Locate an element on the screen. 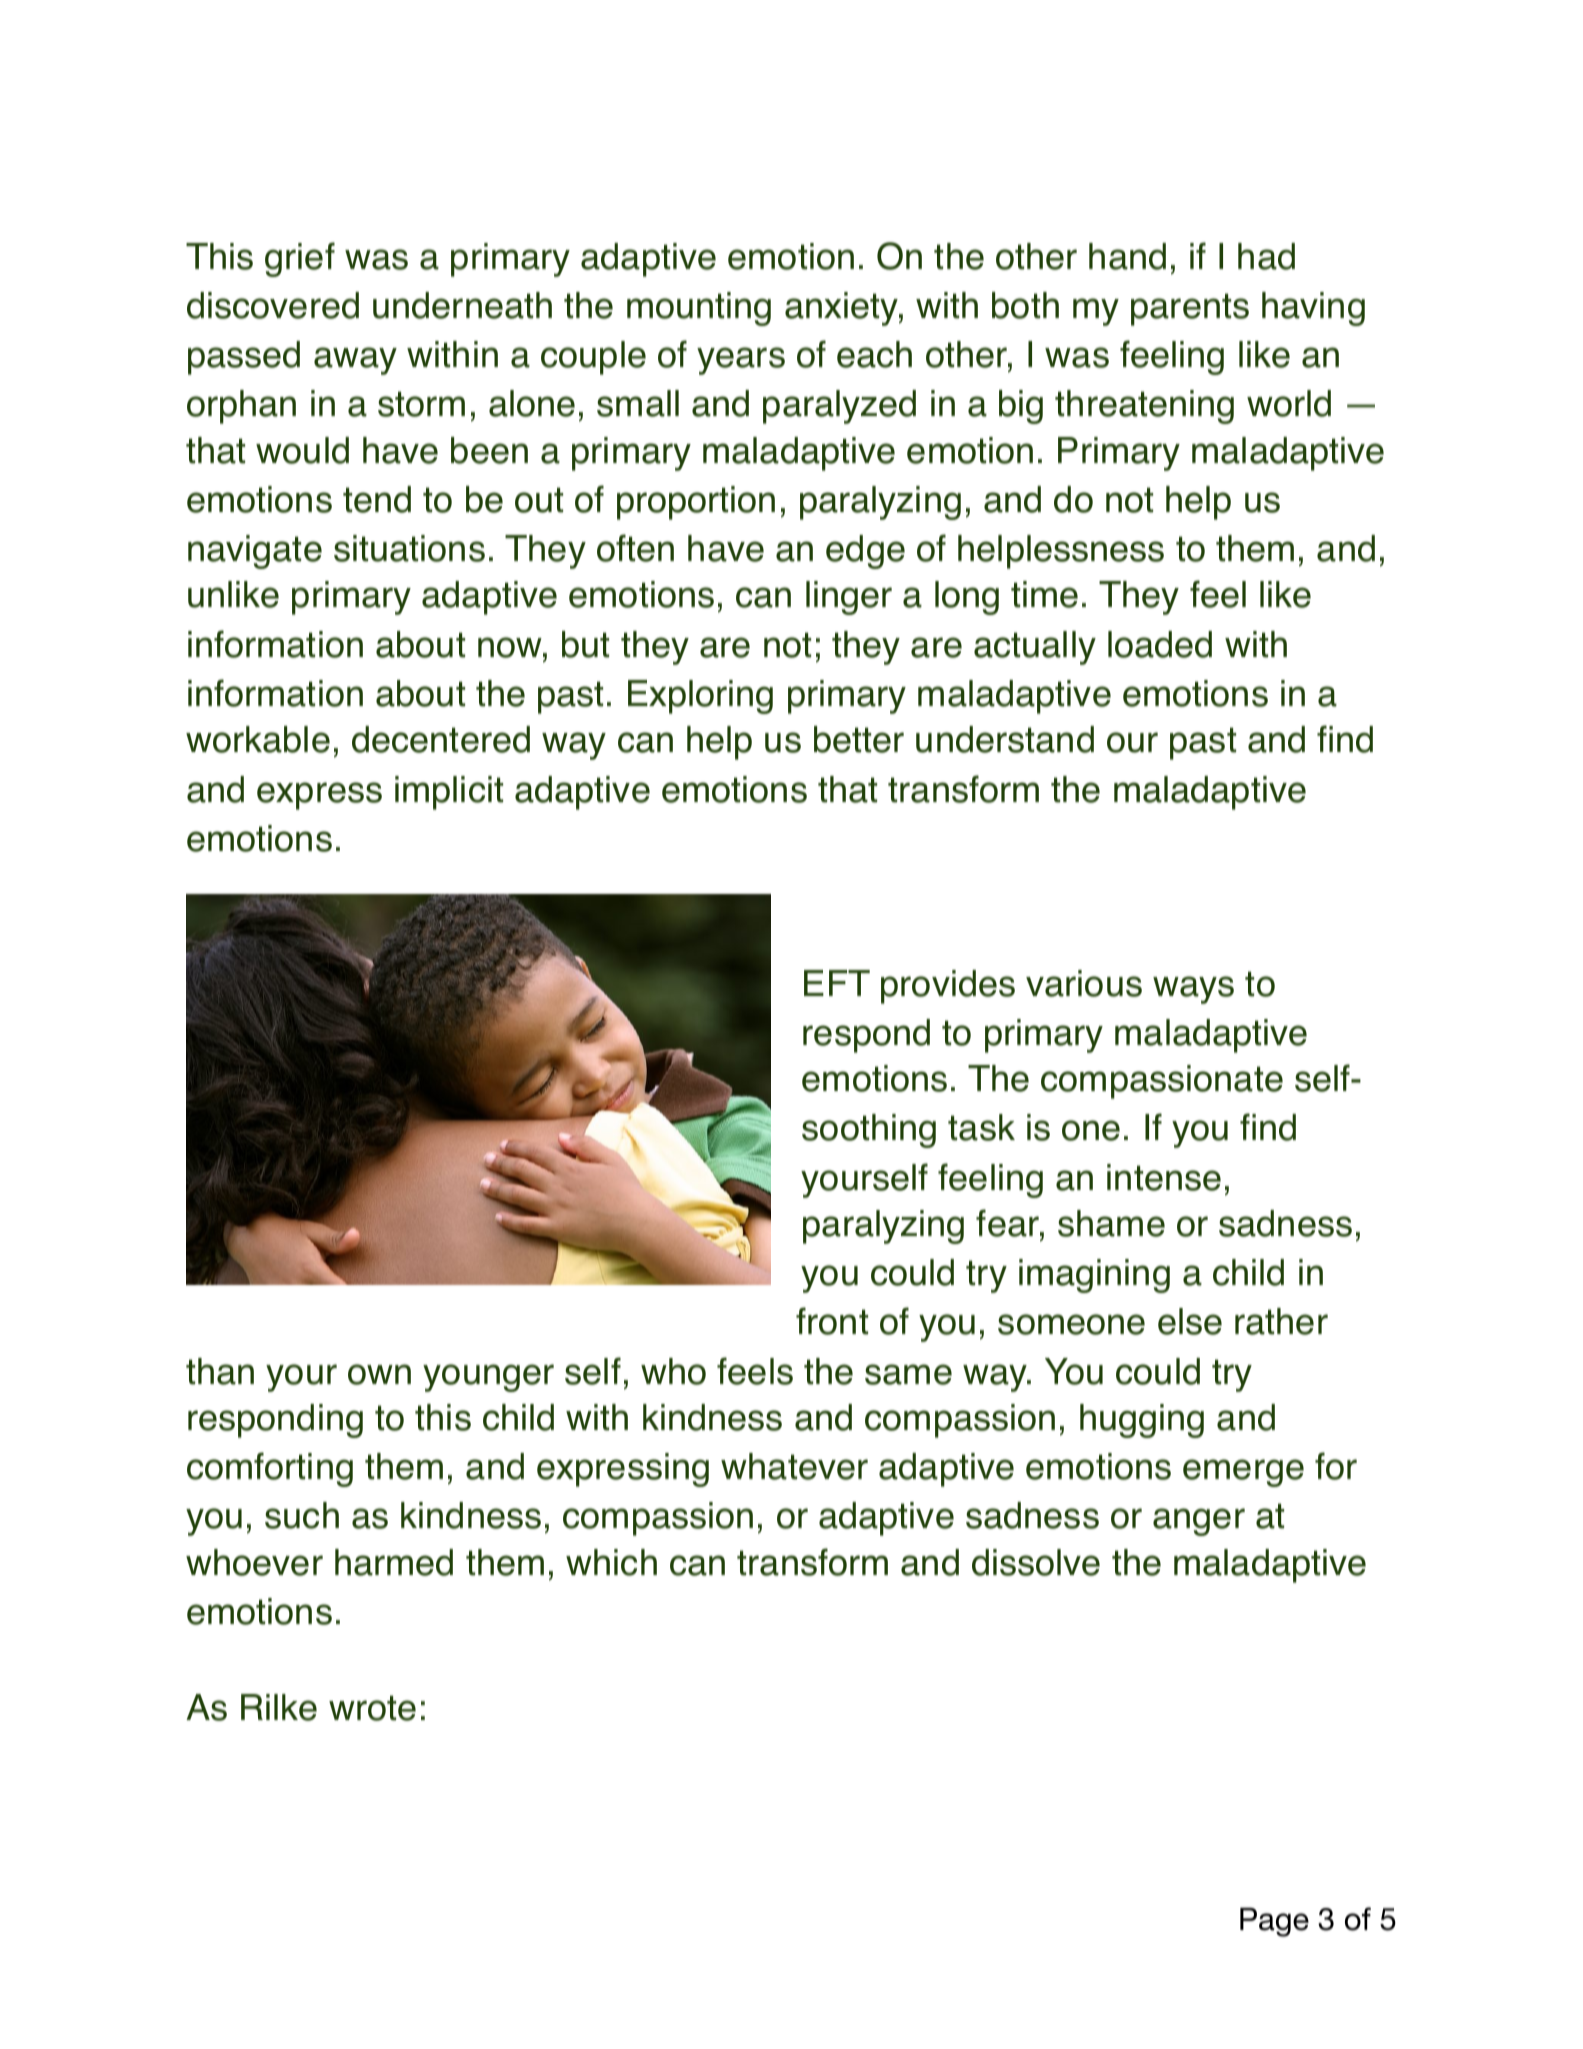  intense is located at coordinates (1164, 1177).
